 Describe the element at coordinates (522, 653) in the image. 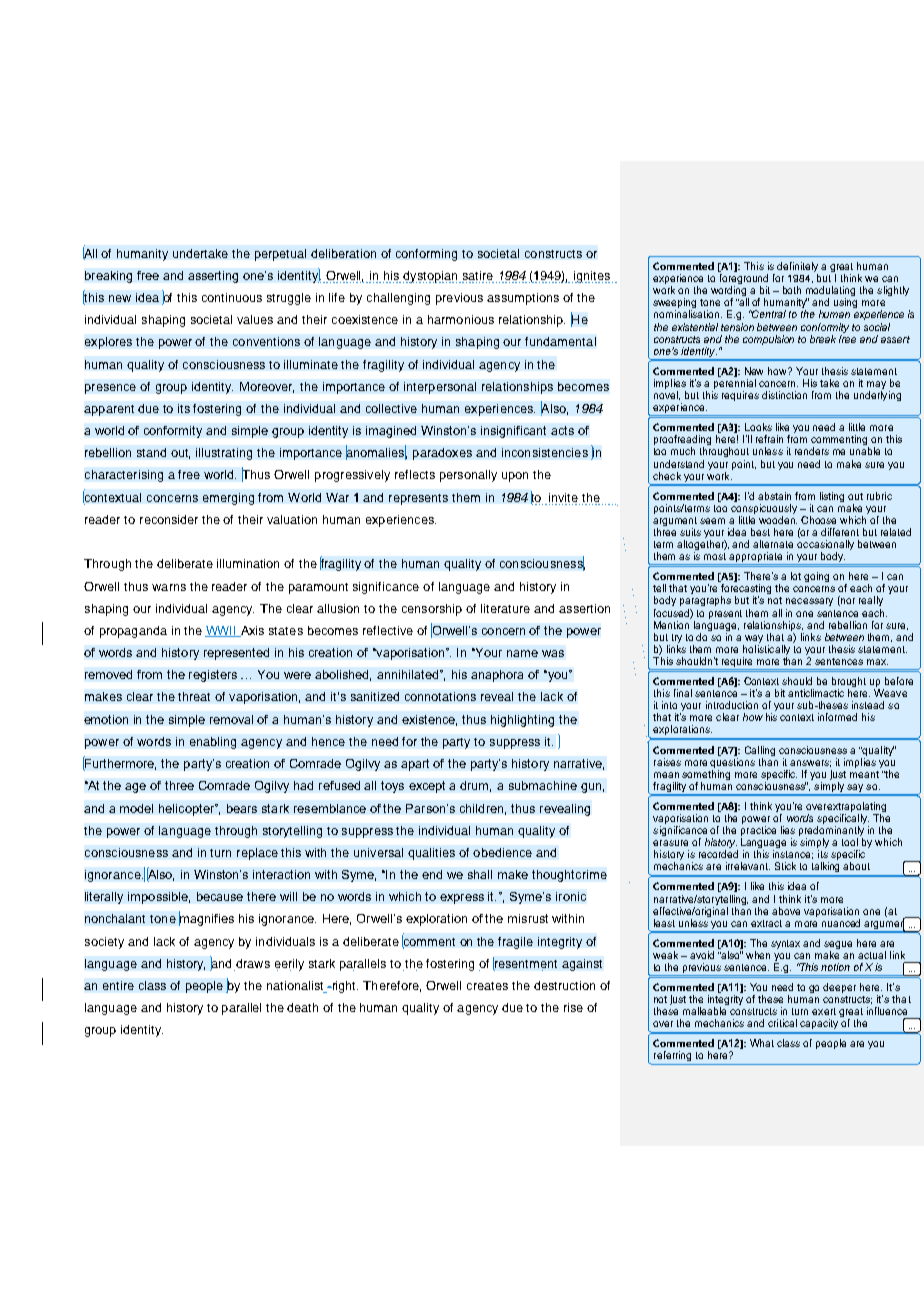

I see `name` at that location.
